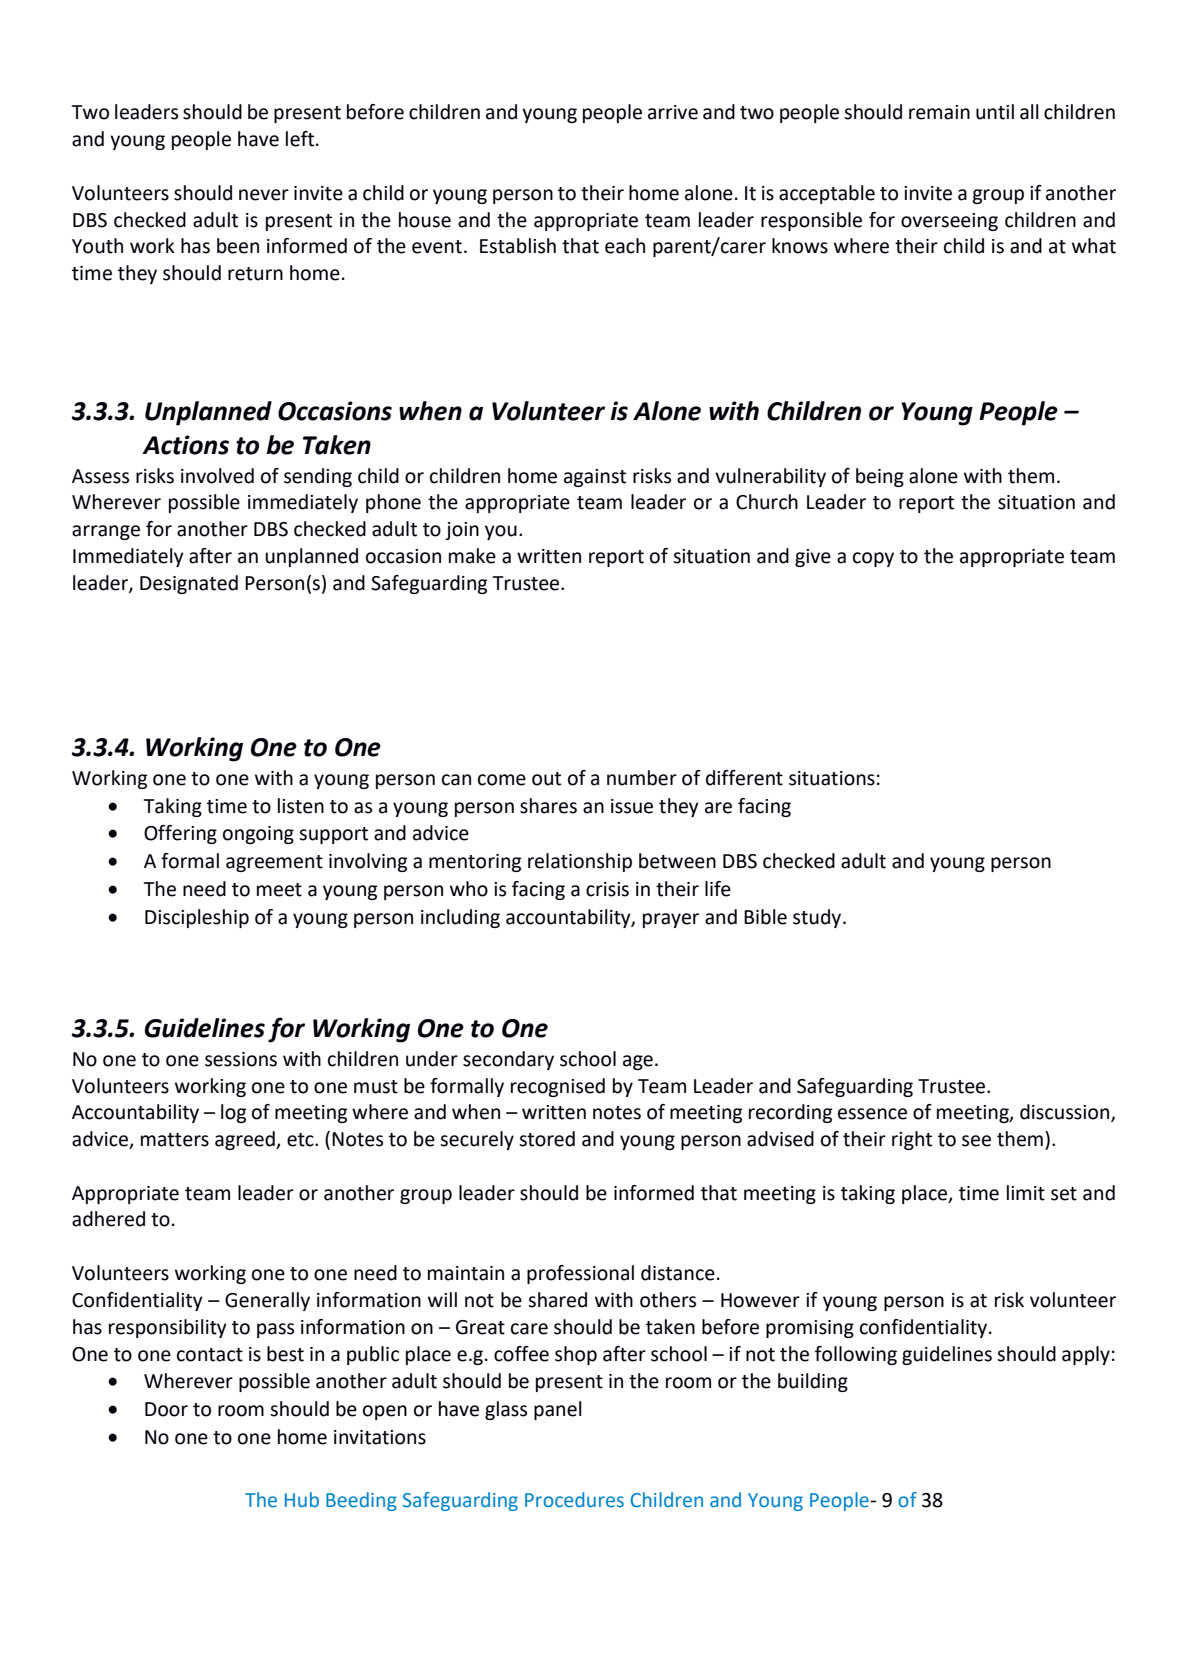  I want to click on agreed, so click(246, 1140).
